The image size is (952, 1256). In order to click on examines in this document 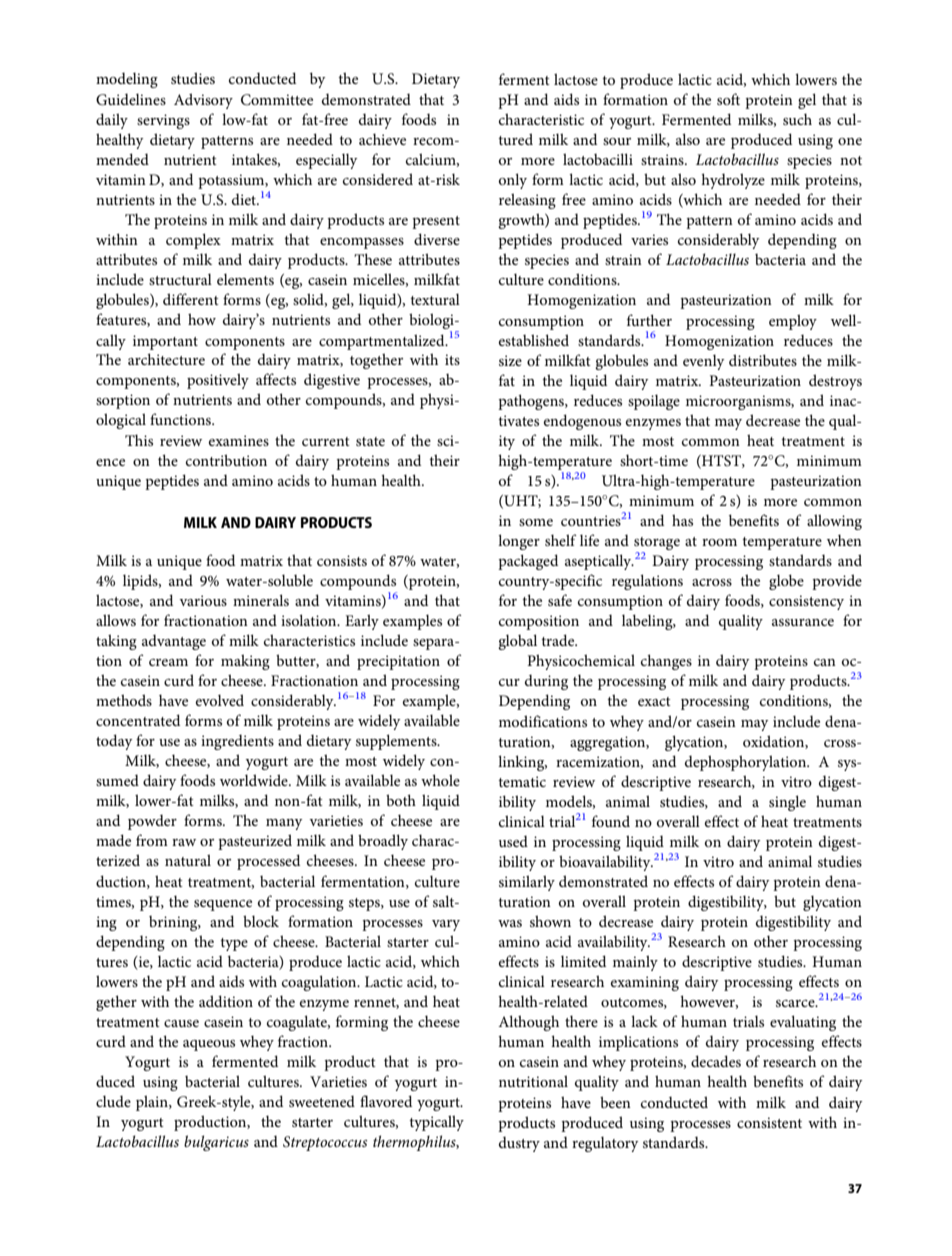, I will do `click(239, 440)`.
